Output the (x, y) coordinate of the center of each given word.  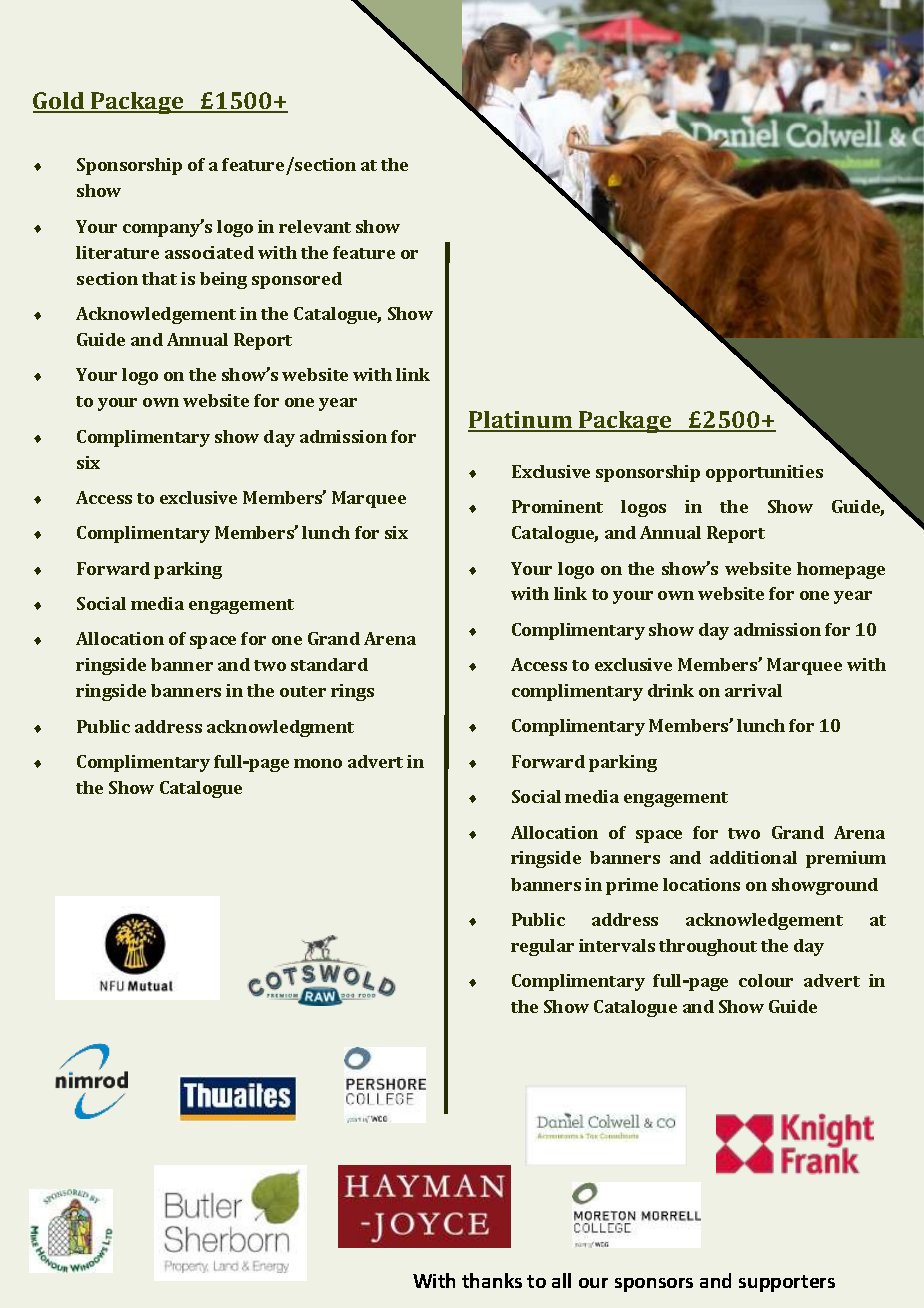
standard (329, 664)
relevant (315, 226)
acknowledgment (280, 728)
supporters (787, 1283)
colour (766, 980)
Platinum (521, 421)
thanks (492, 1280)
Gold (60, 102)
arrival (753, 690)
